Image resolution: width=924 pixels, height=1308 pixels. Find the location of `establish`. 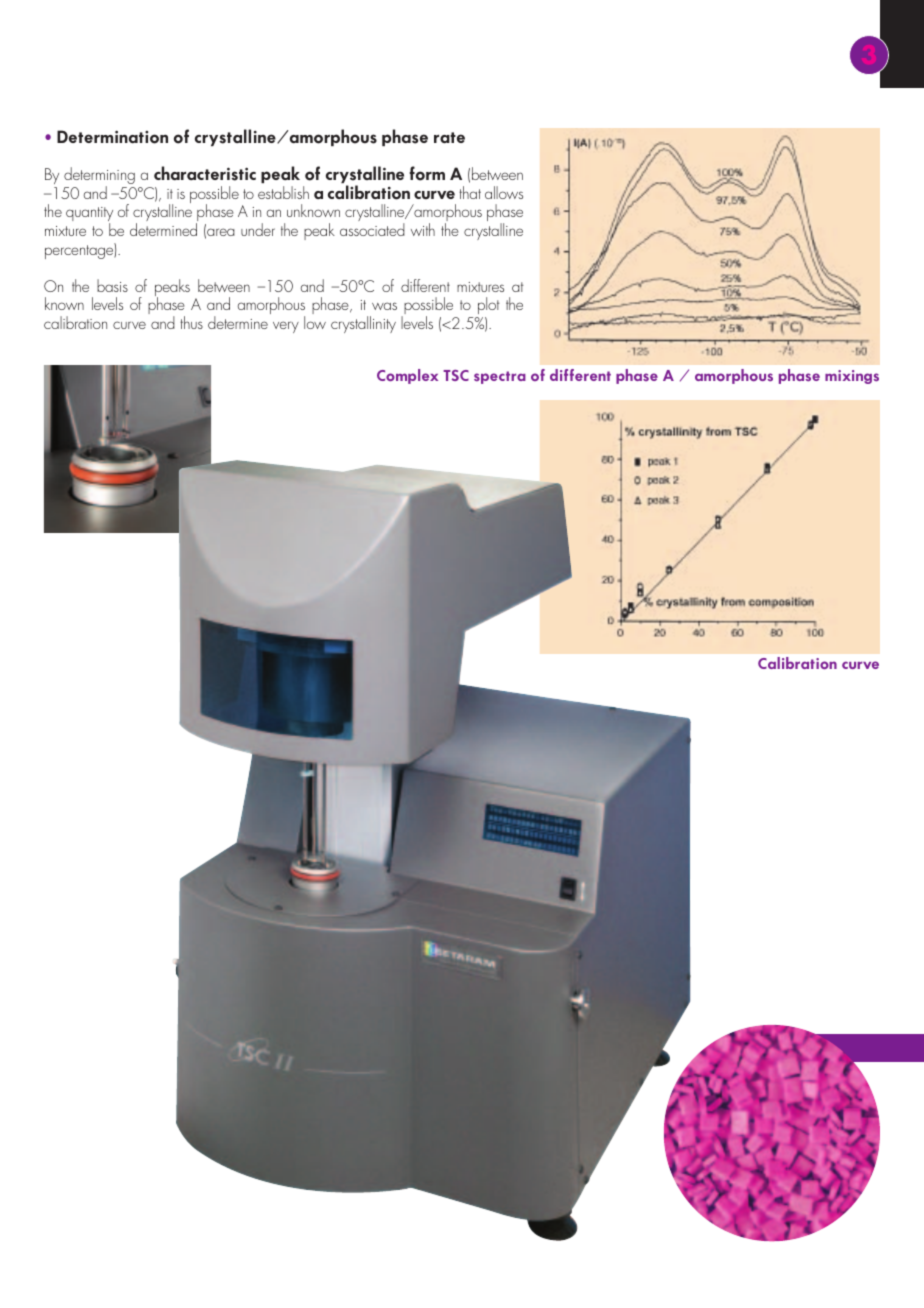

establish is located at coordinates (283, 192).
